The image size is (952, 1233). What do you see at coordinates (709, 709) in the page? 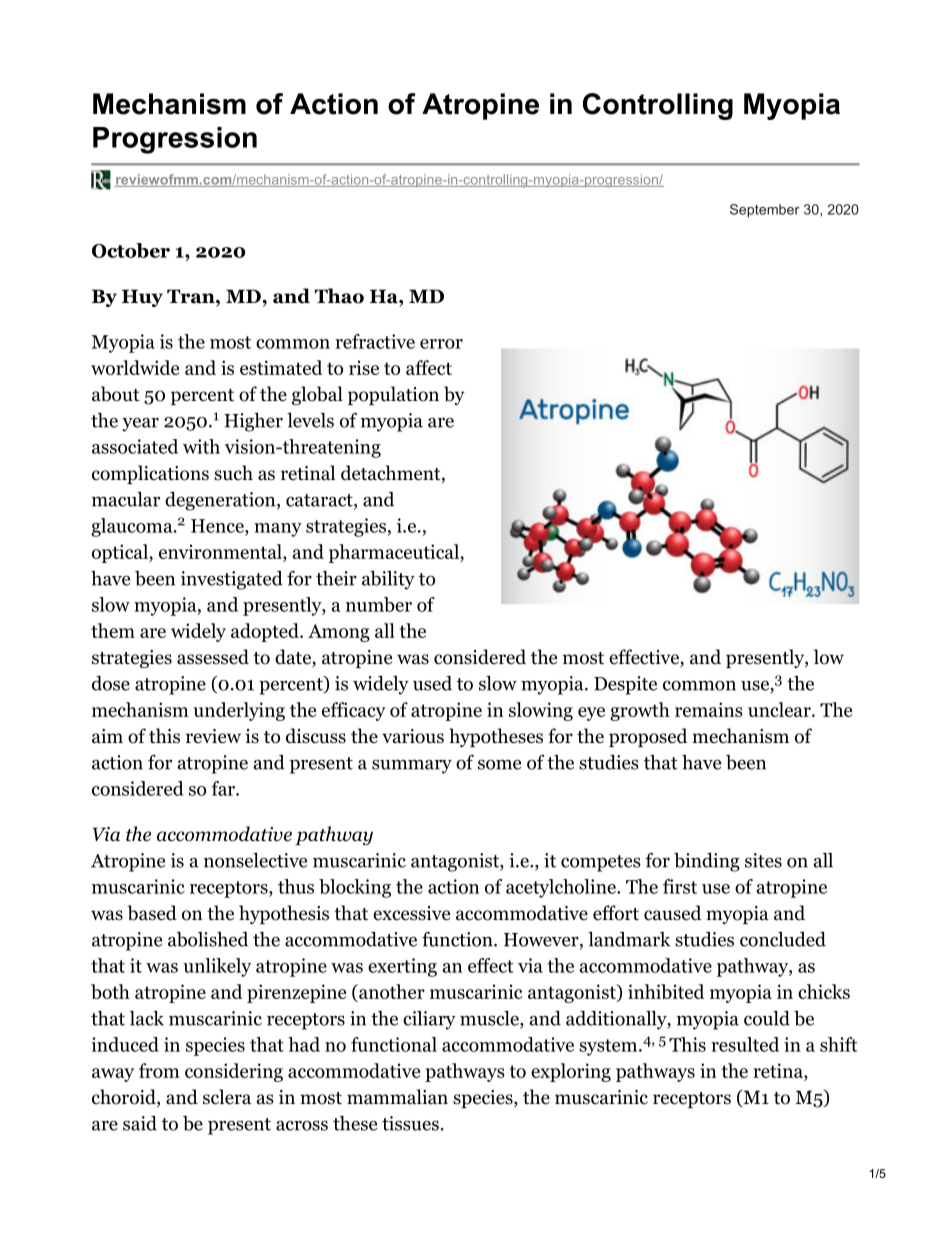
I see `remains` at bounding box center [709, 709].
